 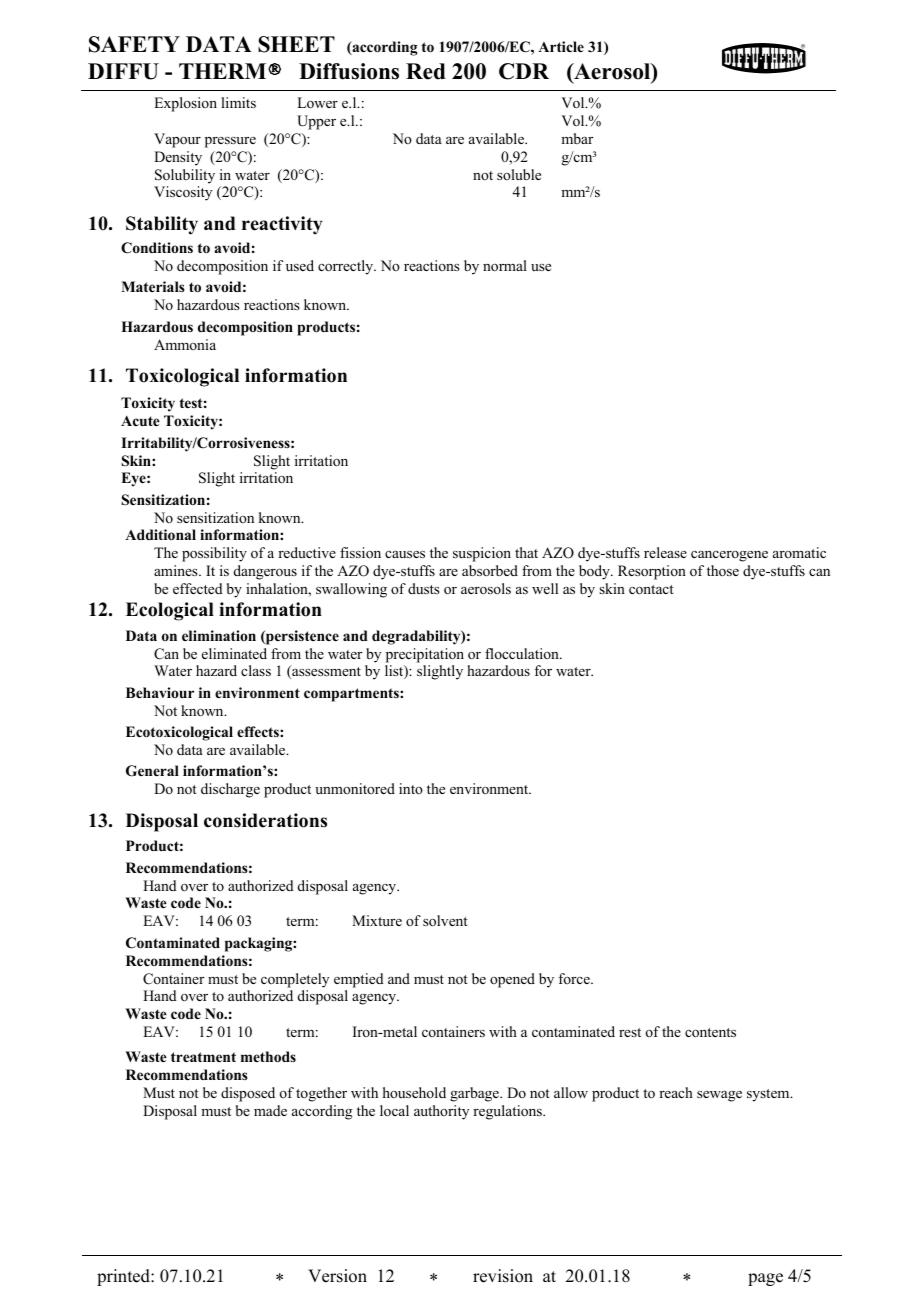 I want to click on page, so click(x=765, y=1279).
